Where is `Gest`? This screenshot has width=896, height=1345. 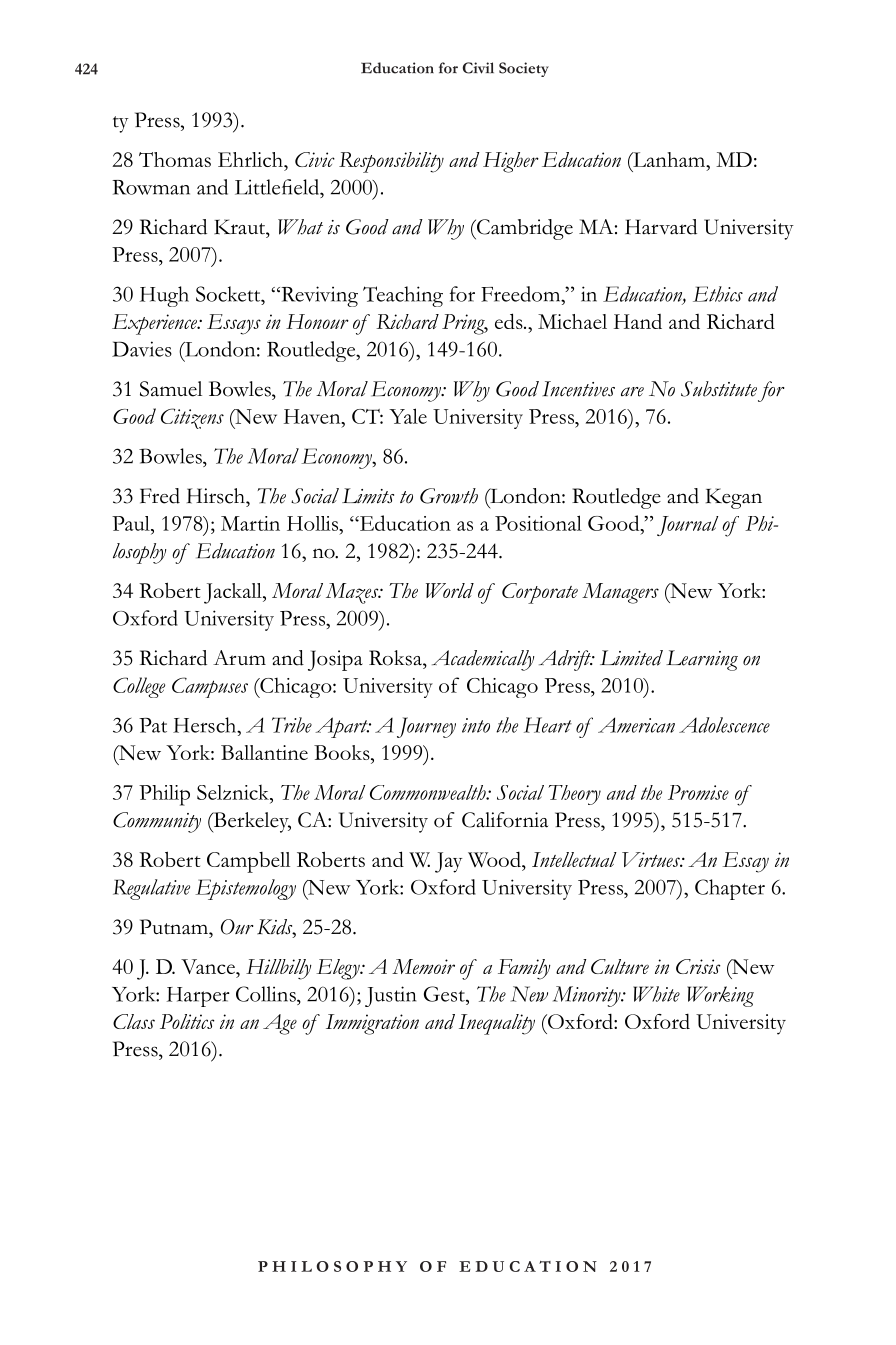
Gest is located at coordinates (445, 994).
